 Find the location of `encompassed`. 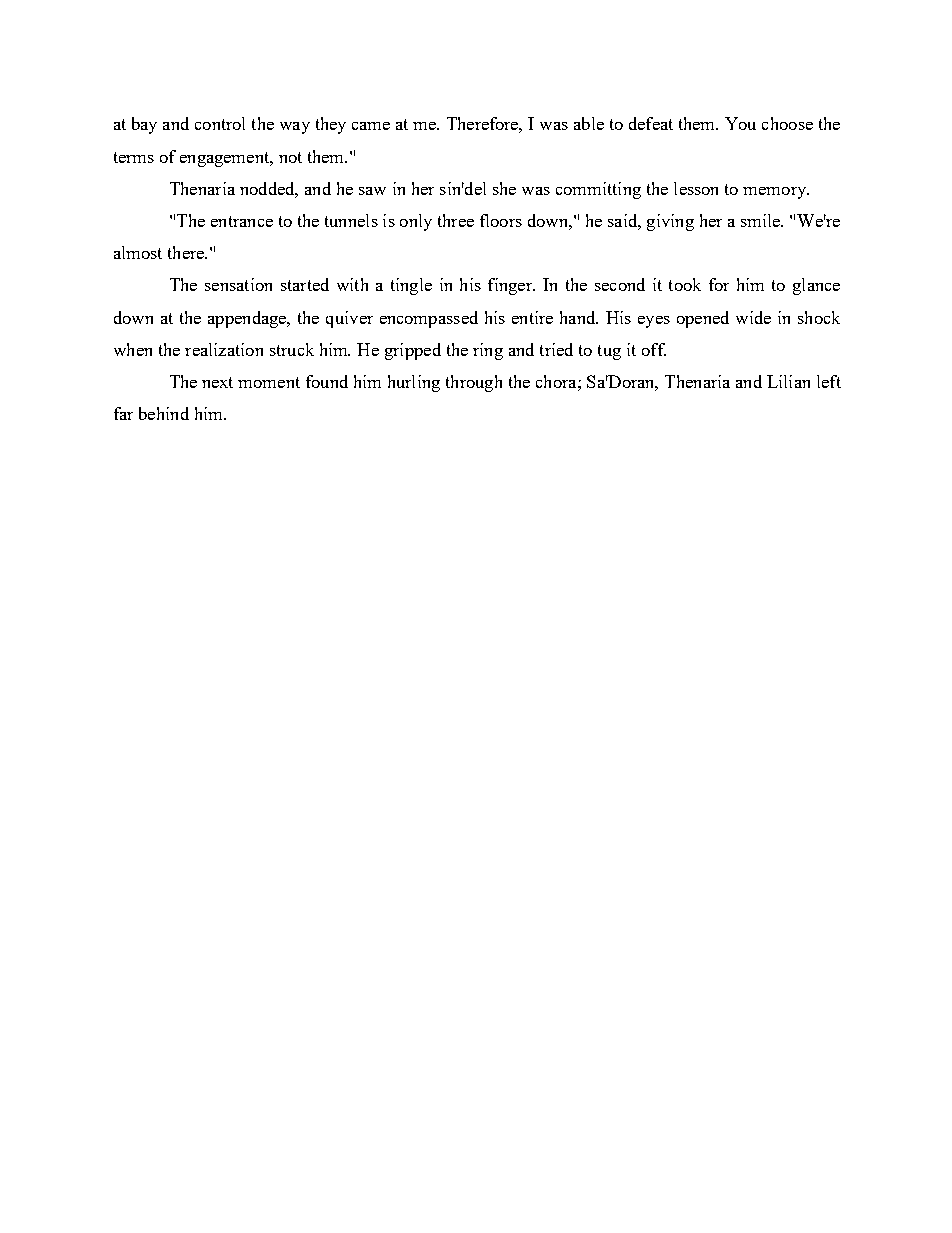

encompassed is located at coordinates (429, 319).
